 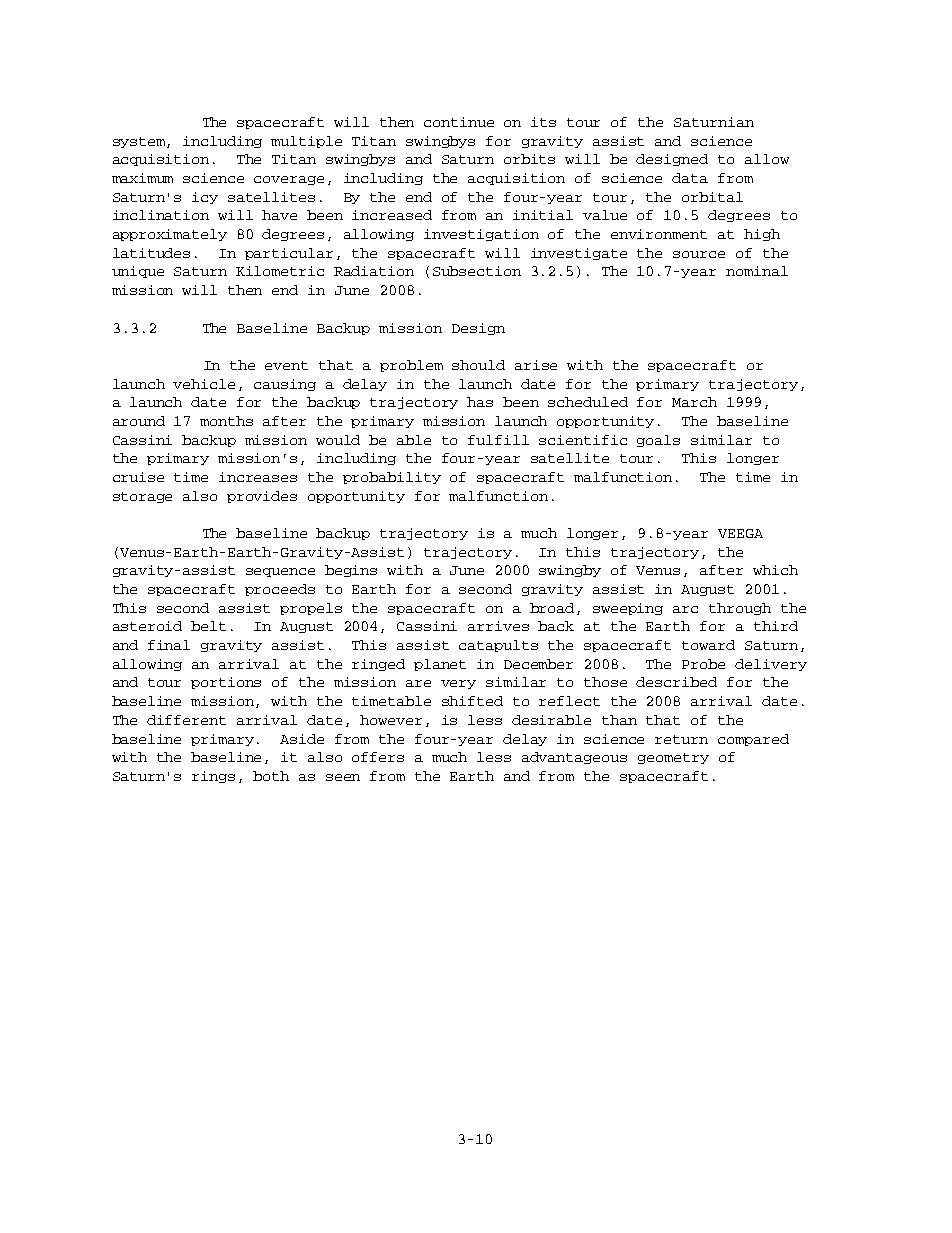 What do you see at coordinates (280, 572) in the screenshot?
I see `sequence` at bounding box center [280, 572].
